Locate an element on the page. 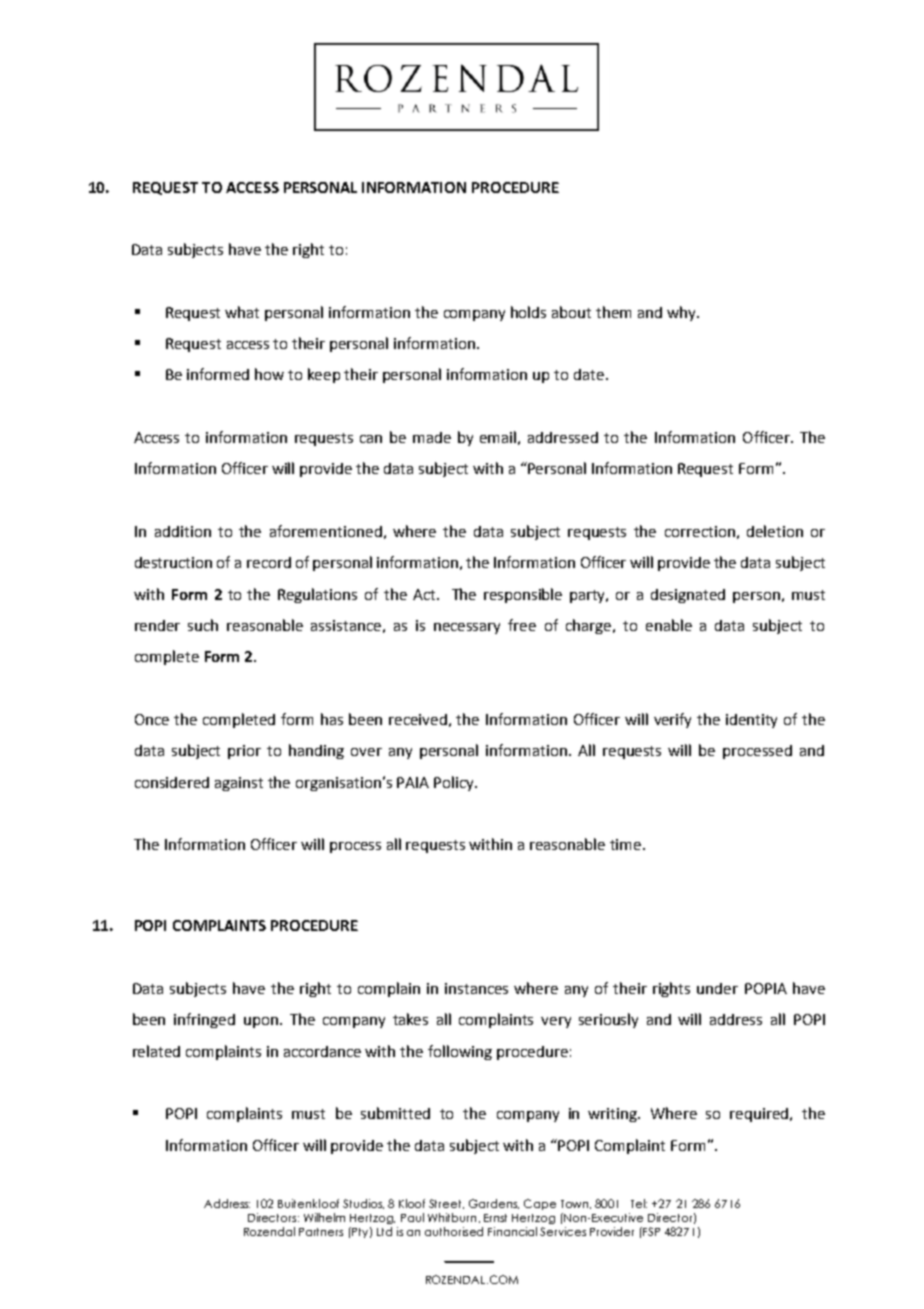 The height and width of the document is (1309, 924). holds is located at coordinates (528, 312).
